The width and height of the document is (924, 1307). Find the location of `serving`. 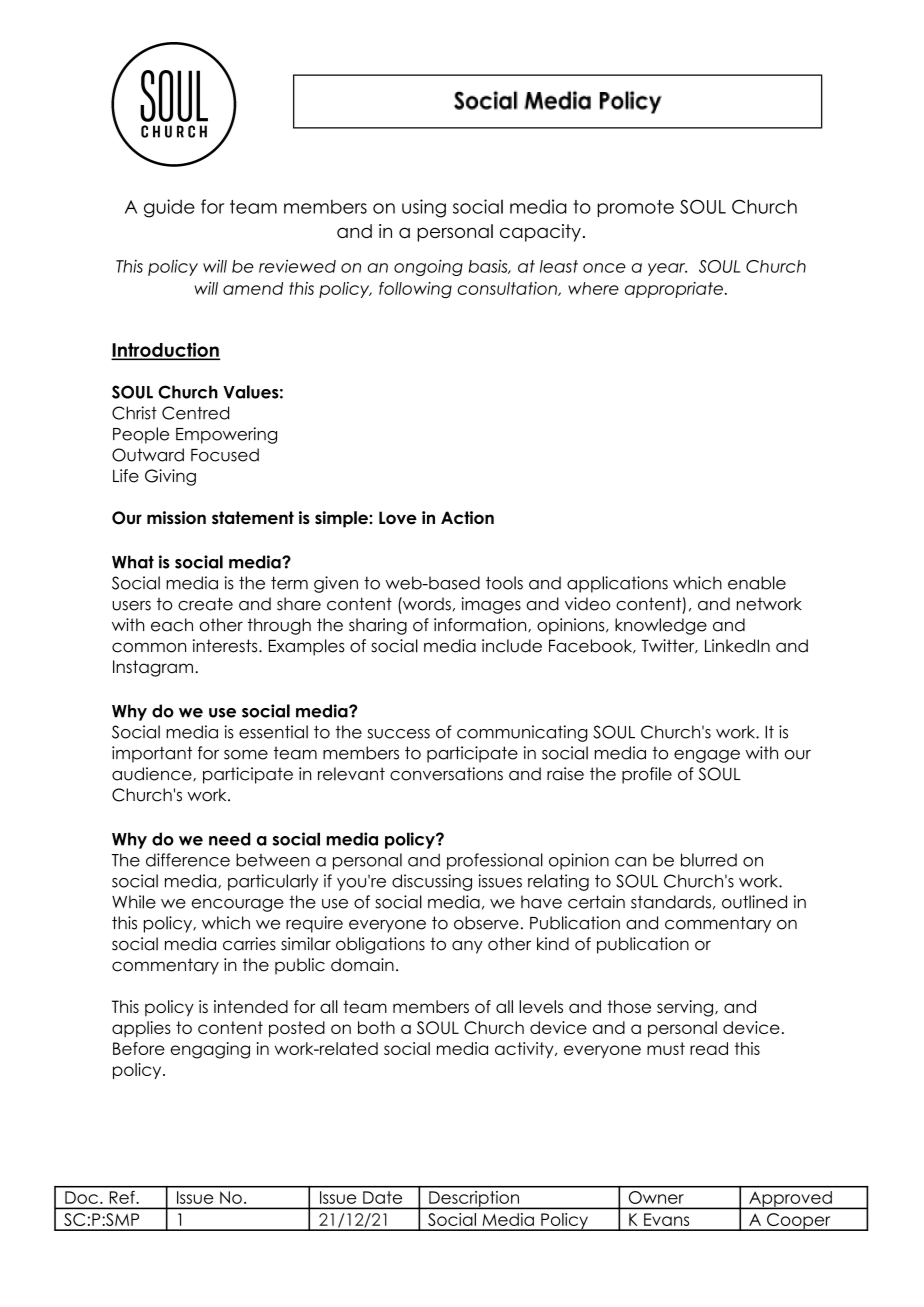

serving is located at coordinates (686, 1008).
